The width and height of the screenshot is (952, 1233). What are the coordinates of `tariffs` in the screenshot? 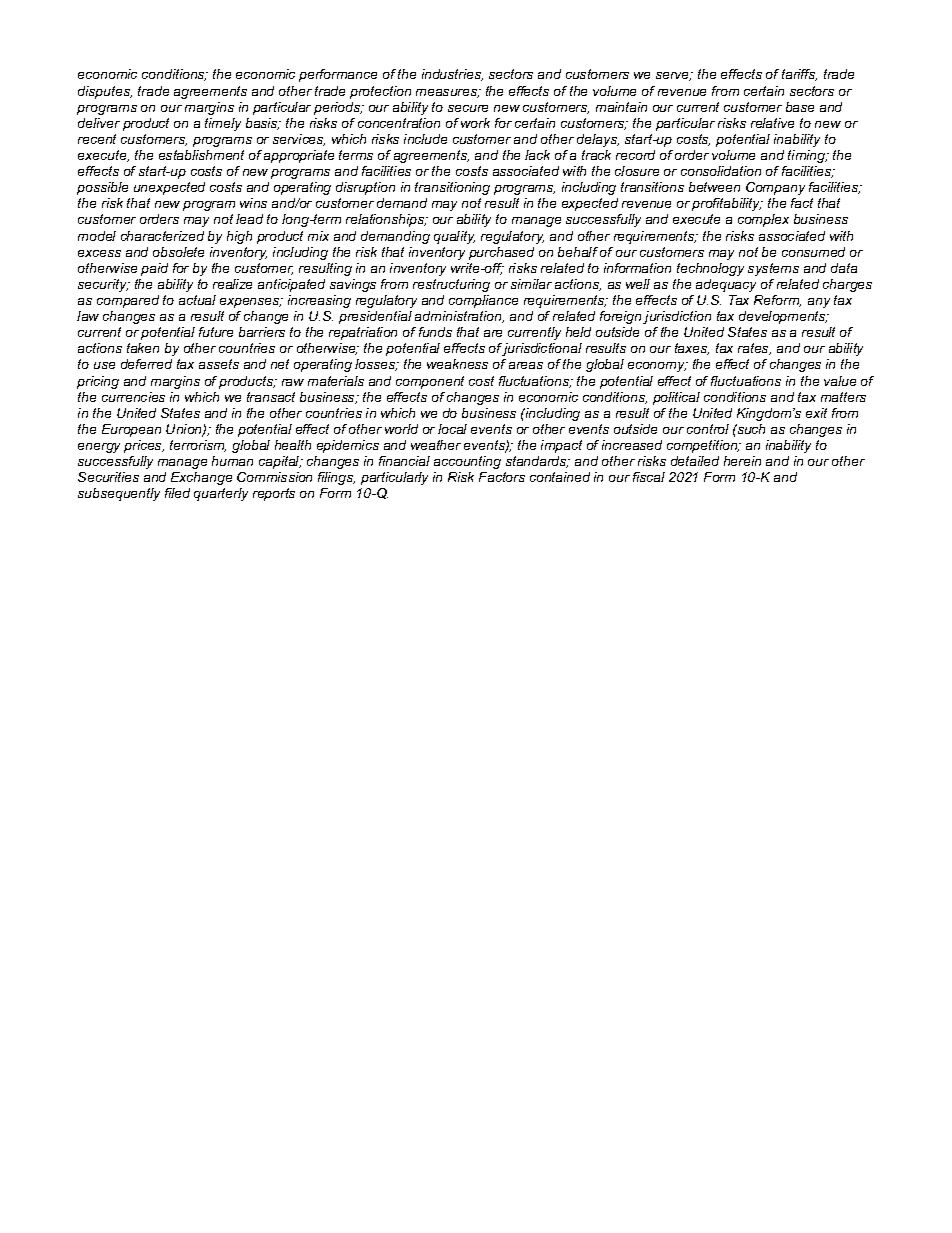 It's located at (799, 75).
